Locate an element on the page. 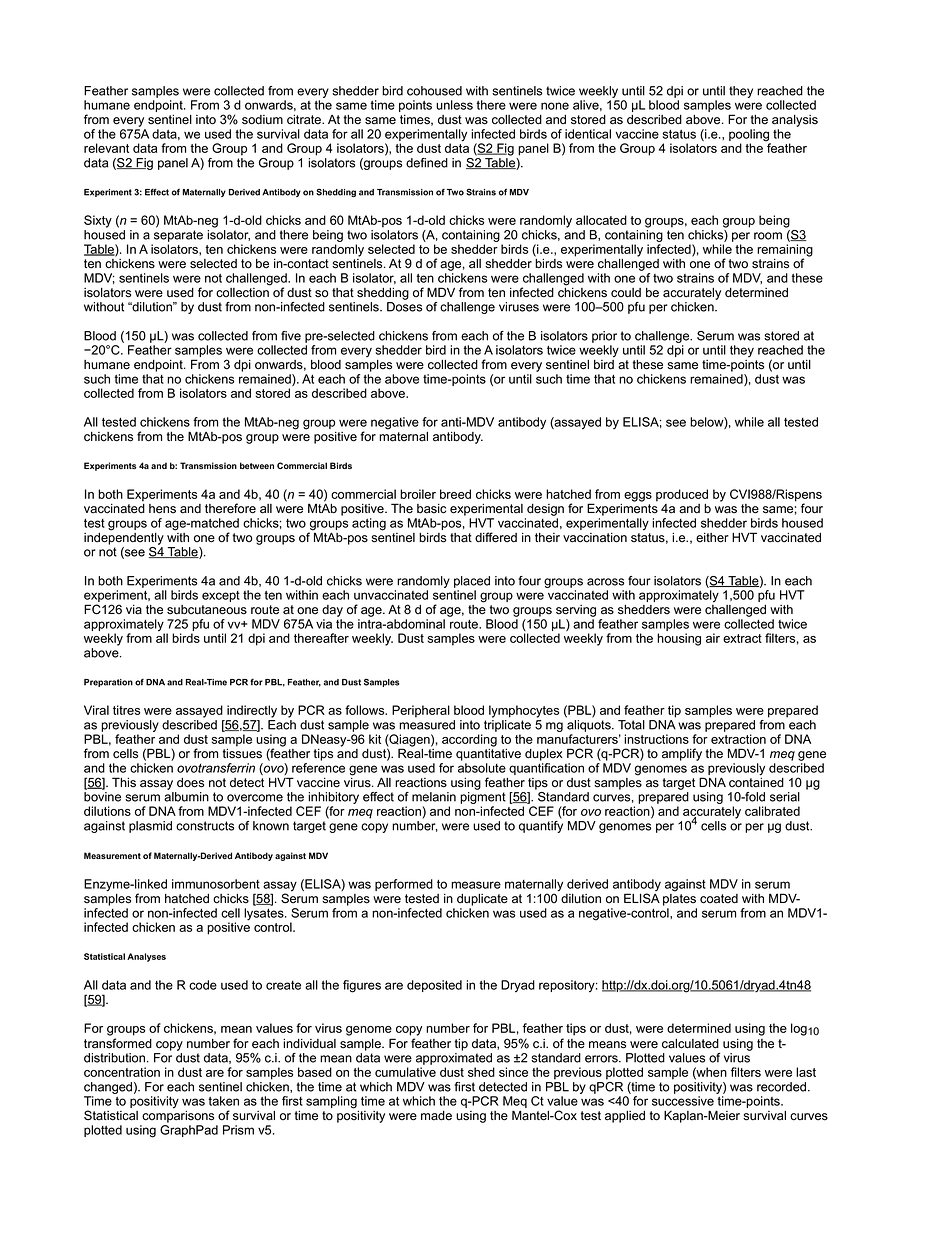 This image has height=1233, width=952. comparisons is located at coordinates (178, 1115).
